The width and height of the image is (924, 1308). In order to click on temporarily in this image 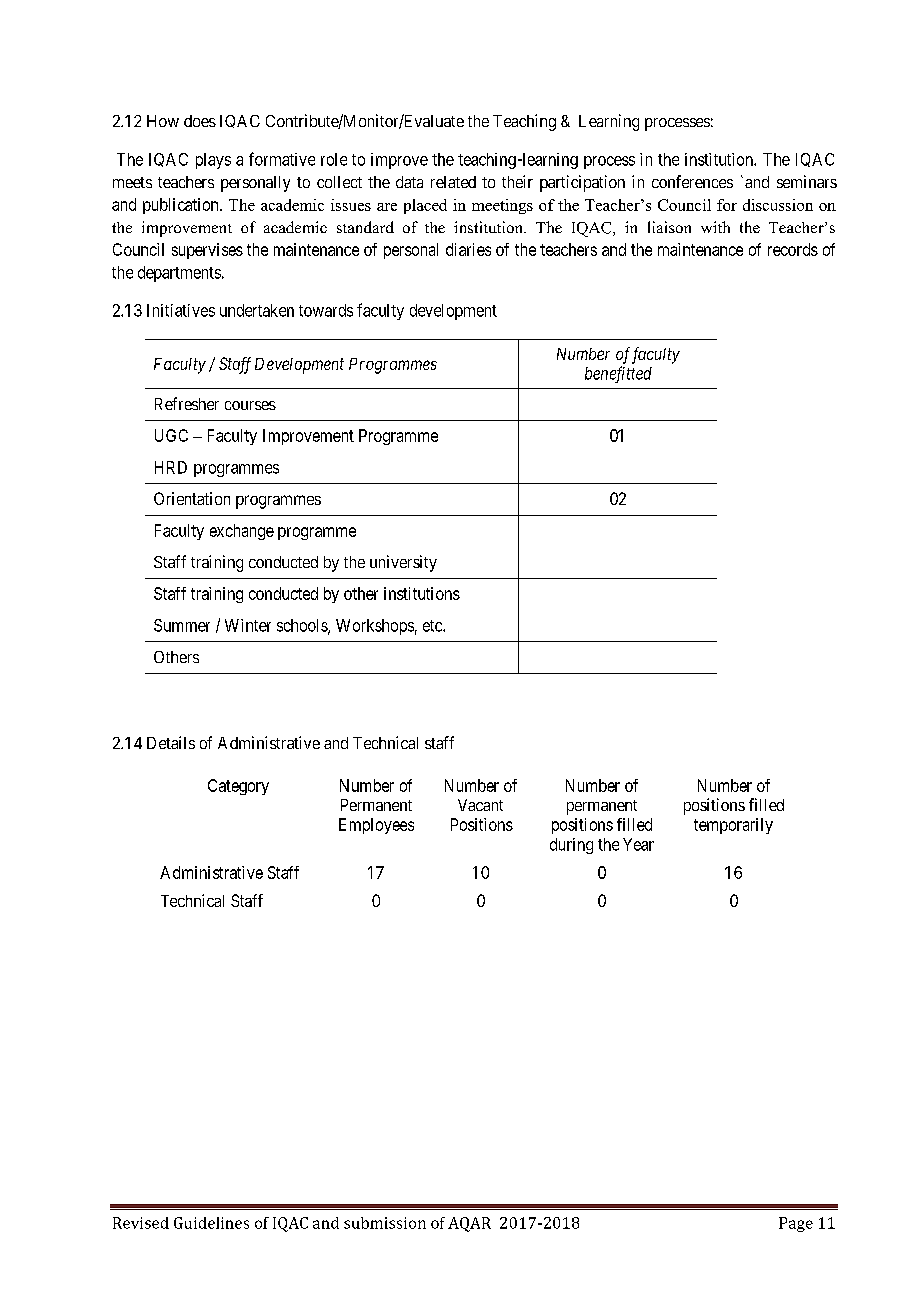, I will do `click(733, 826)`.
